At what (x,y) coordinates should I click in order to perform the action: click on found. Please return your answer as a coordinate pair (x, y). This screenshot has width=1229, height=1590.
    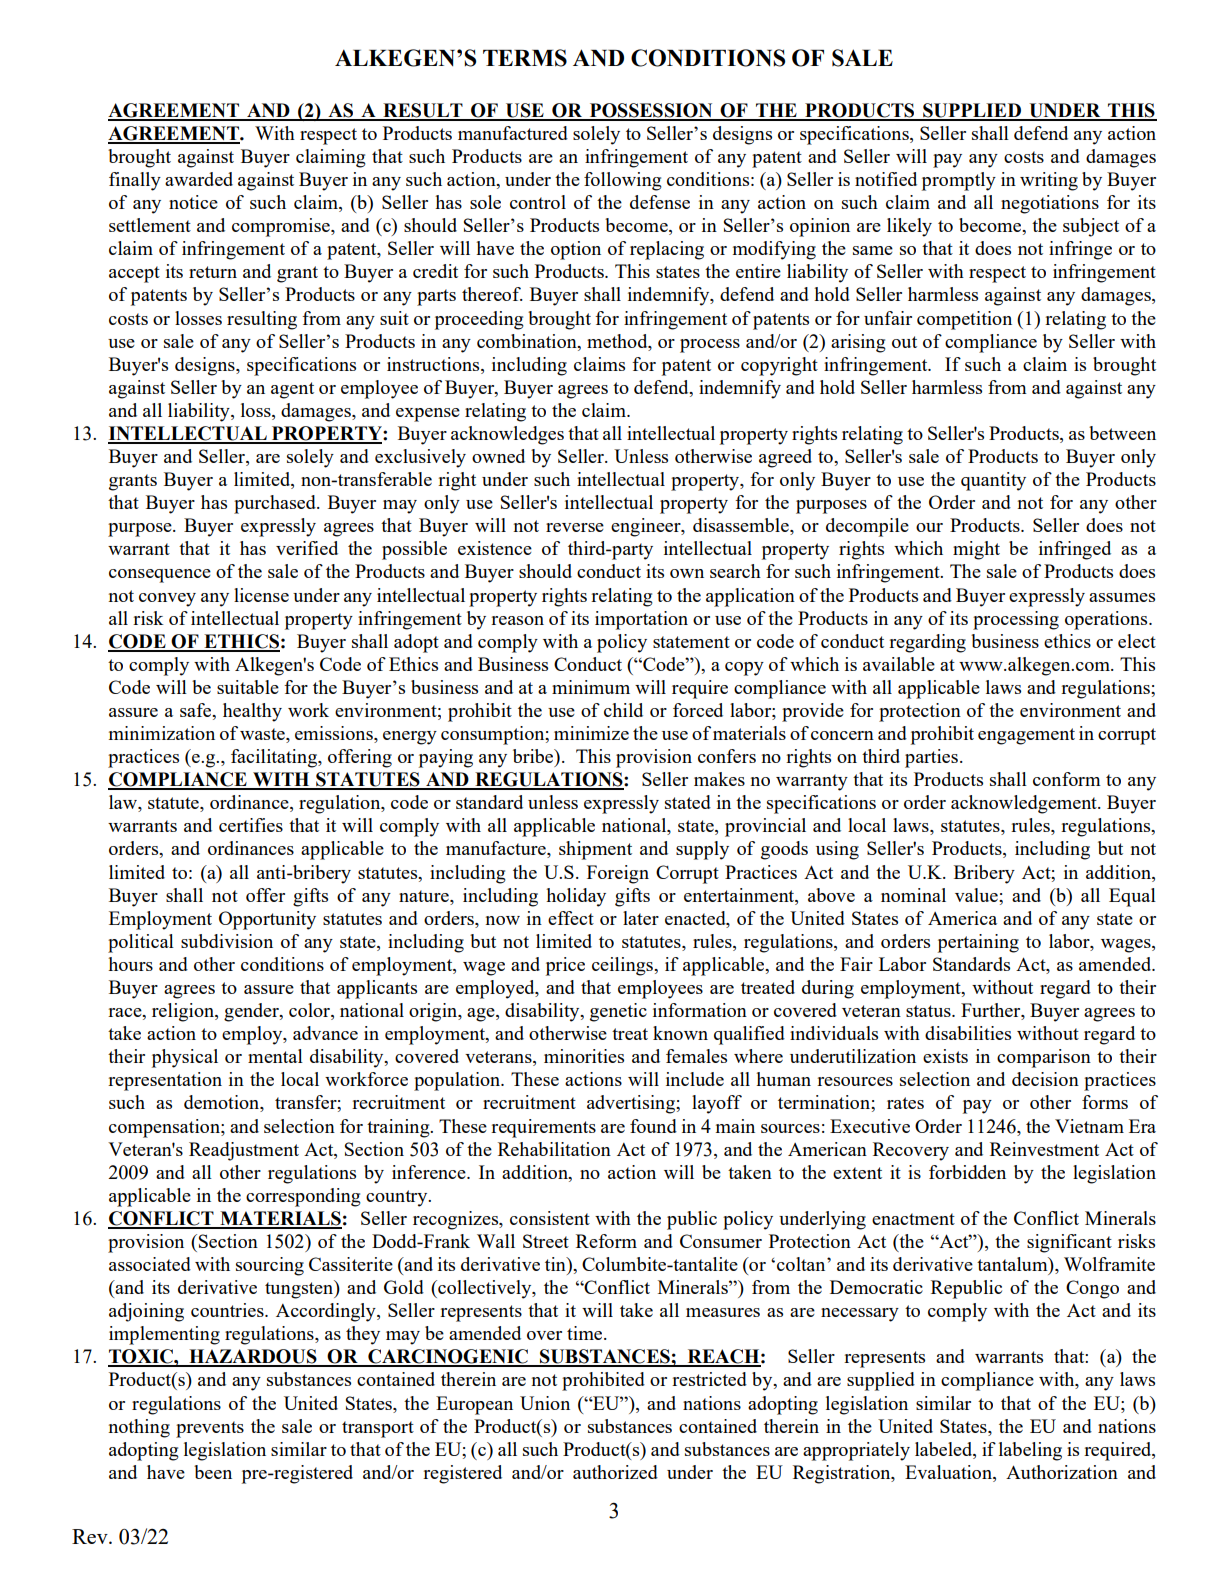
    Looking at the image, I should click on (653, 1126).
